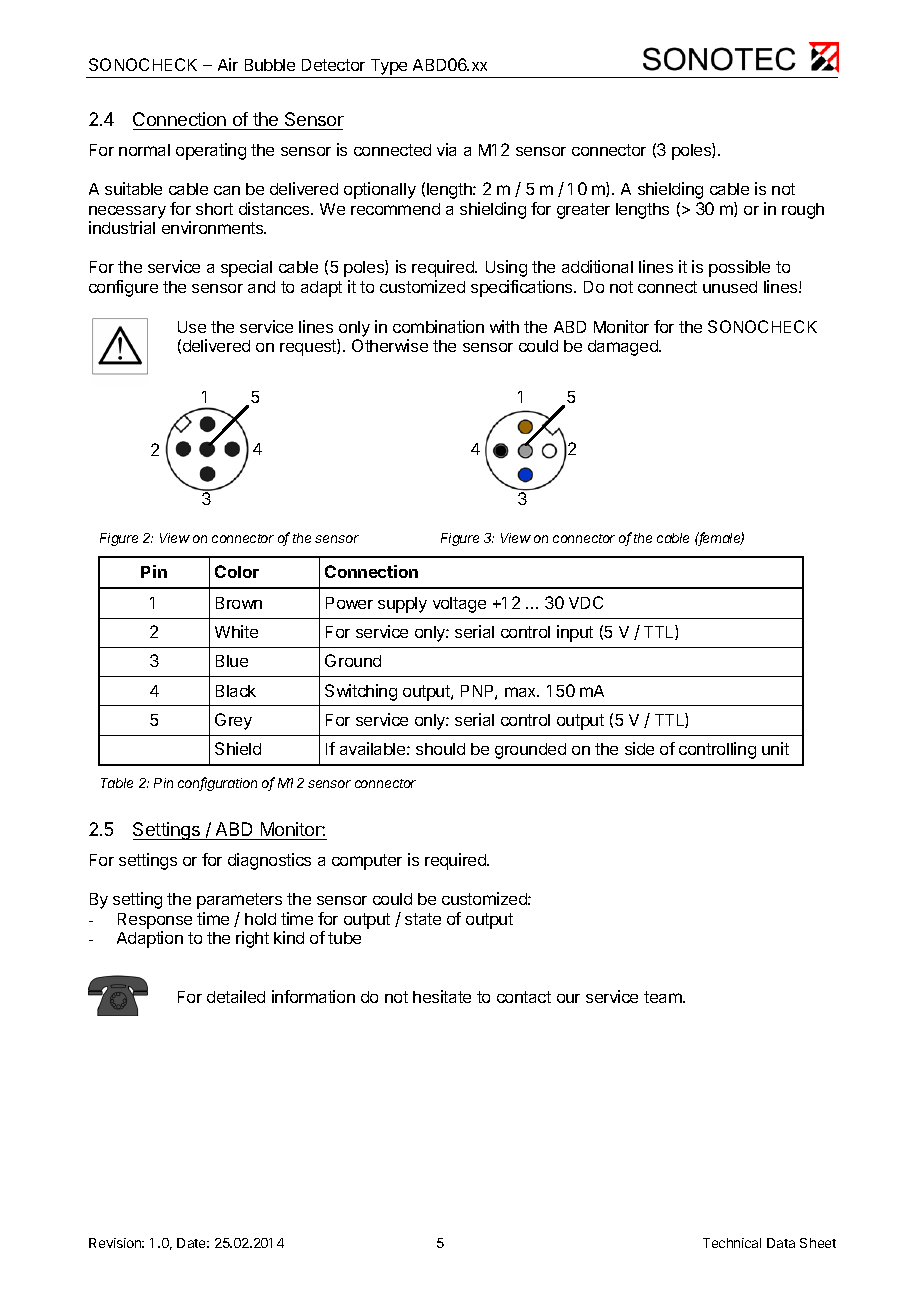  Describe the element at coordinates (423, 919) in the screenshot. I see `state` at that location.
